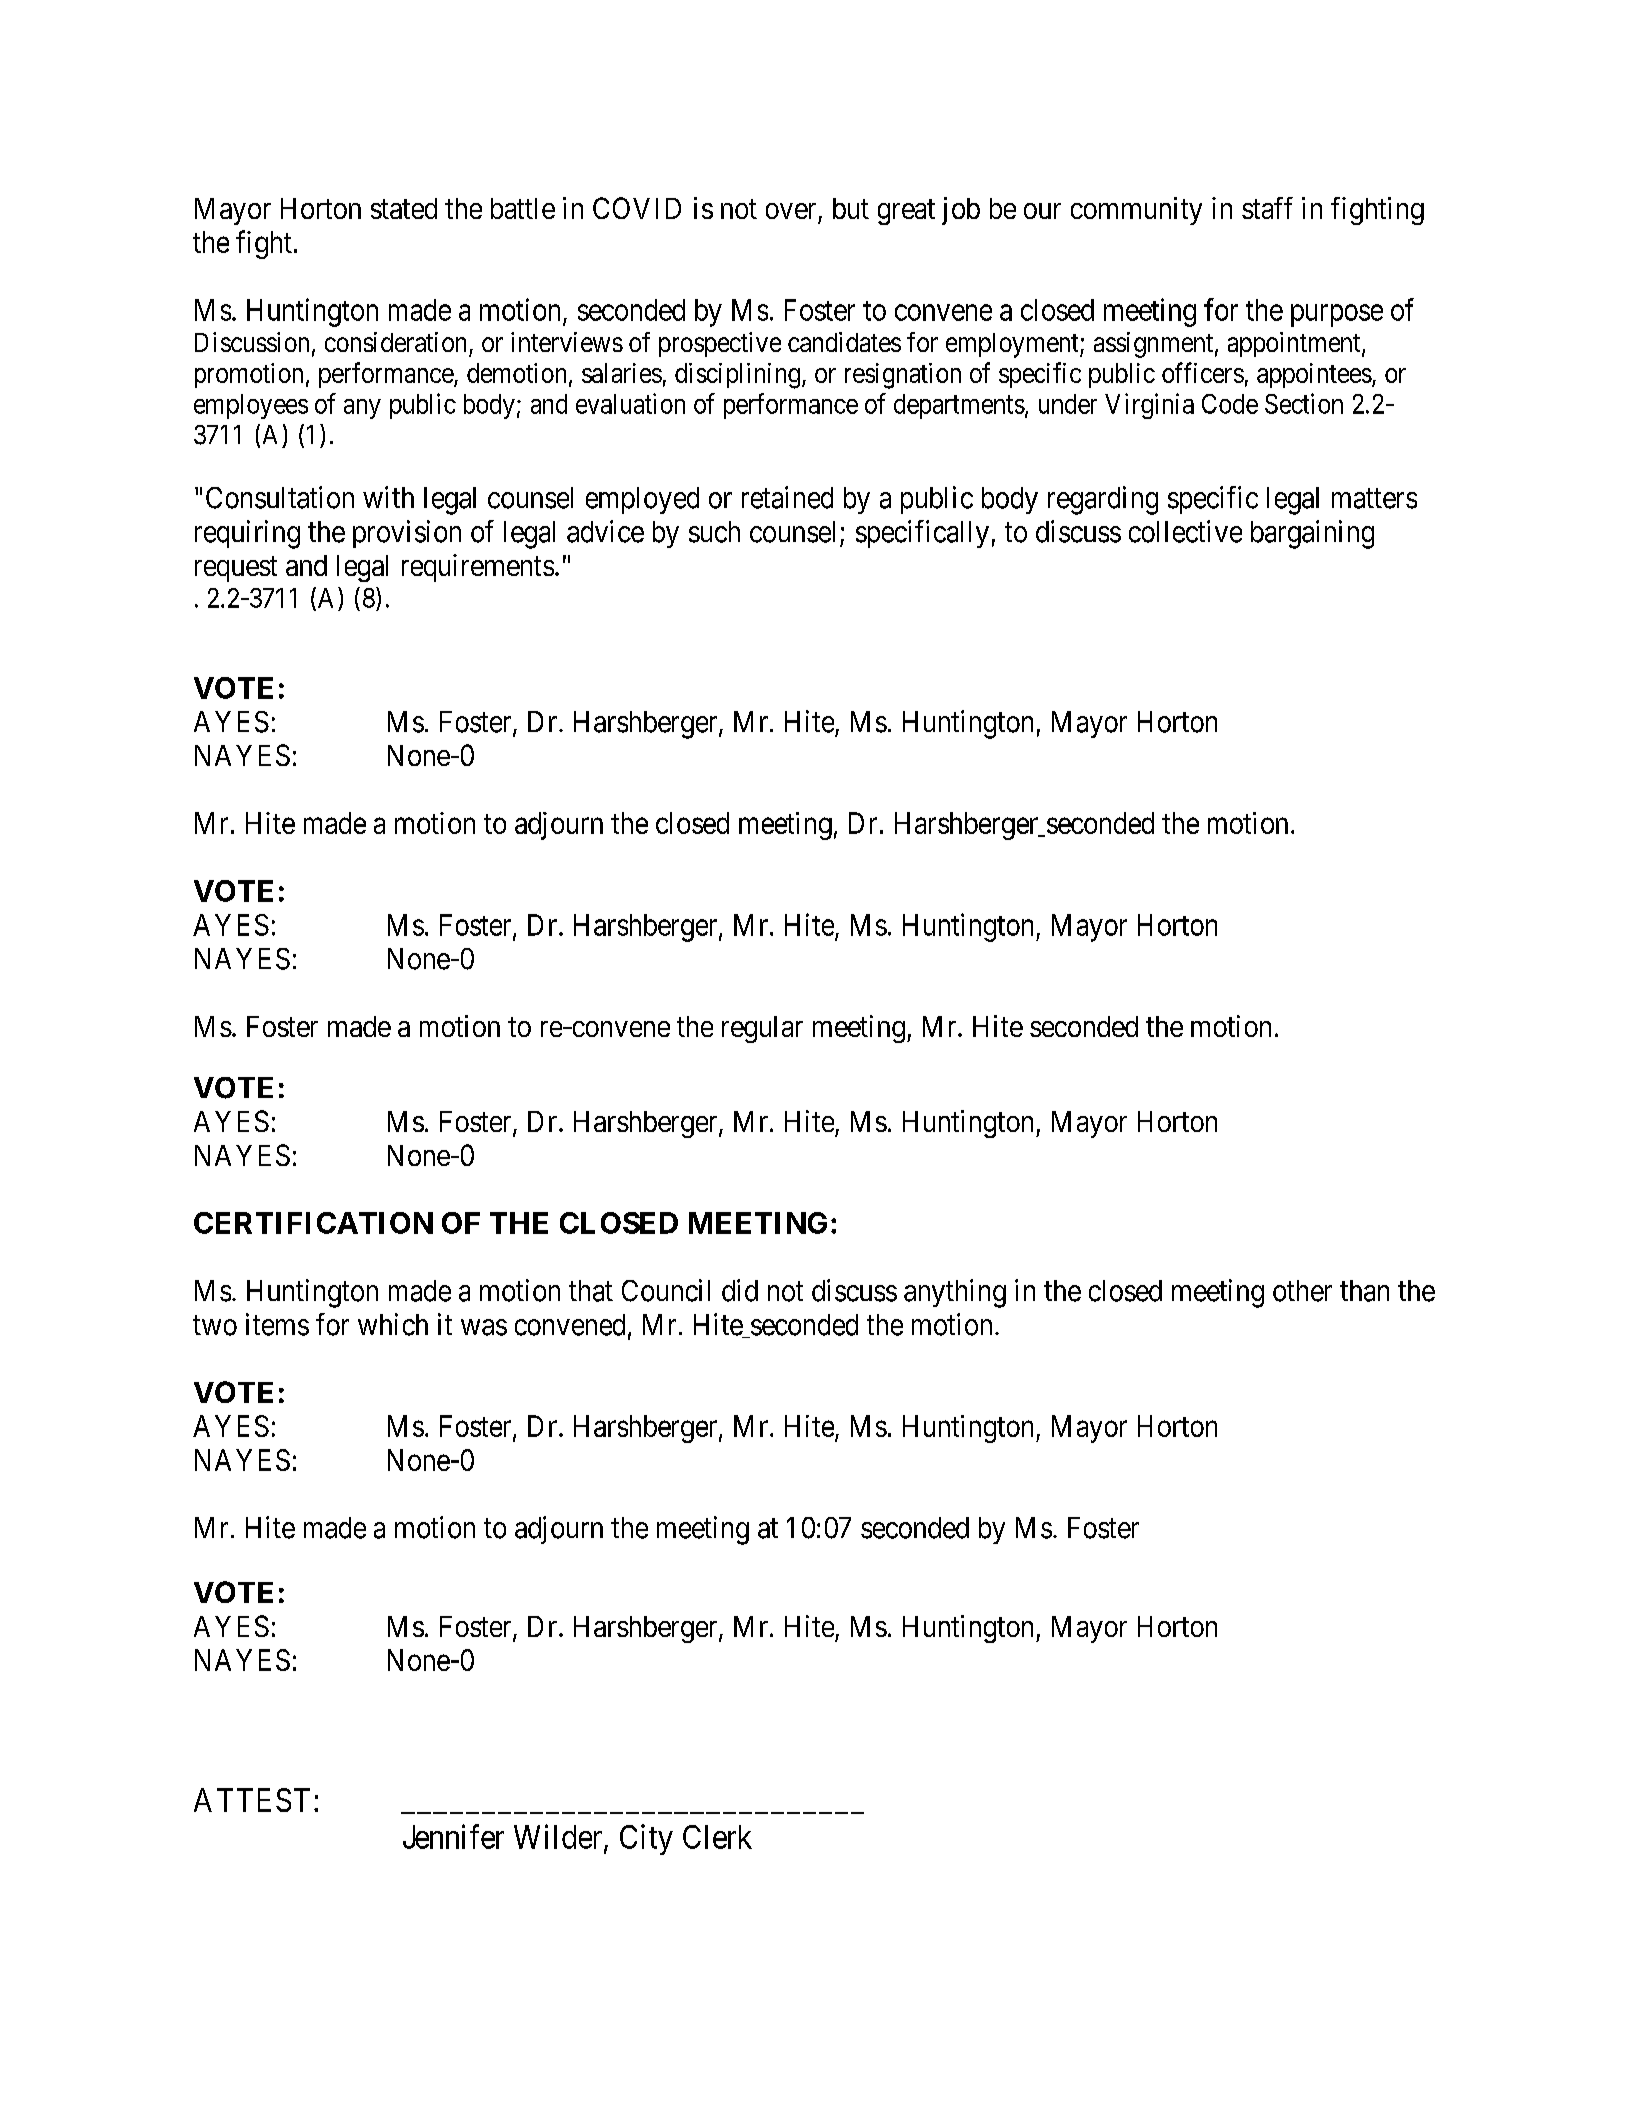 The width and height of the page is (1638, 2120). I want to click on other, so click(1302, 1291).
